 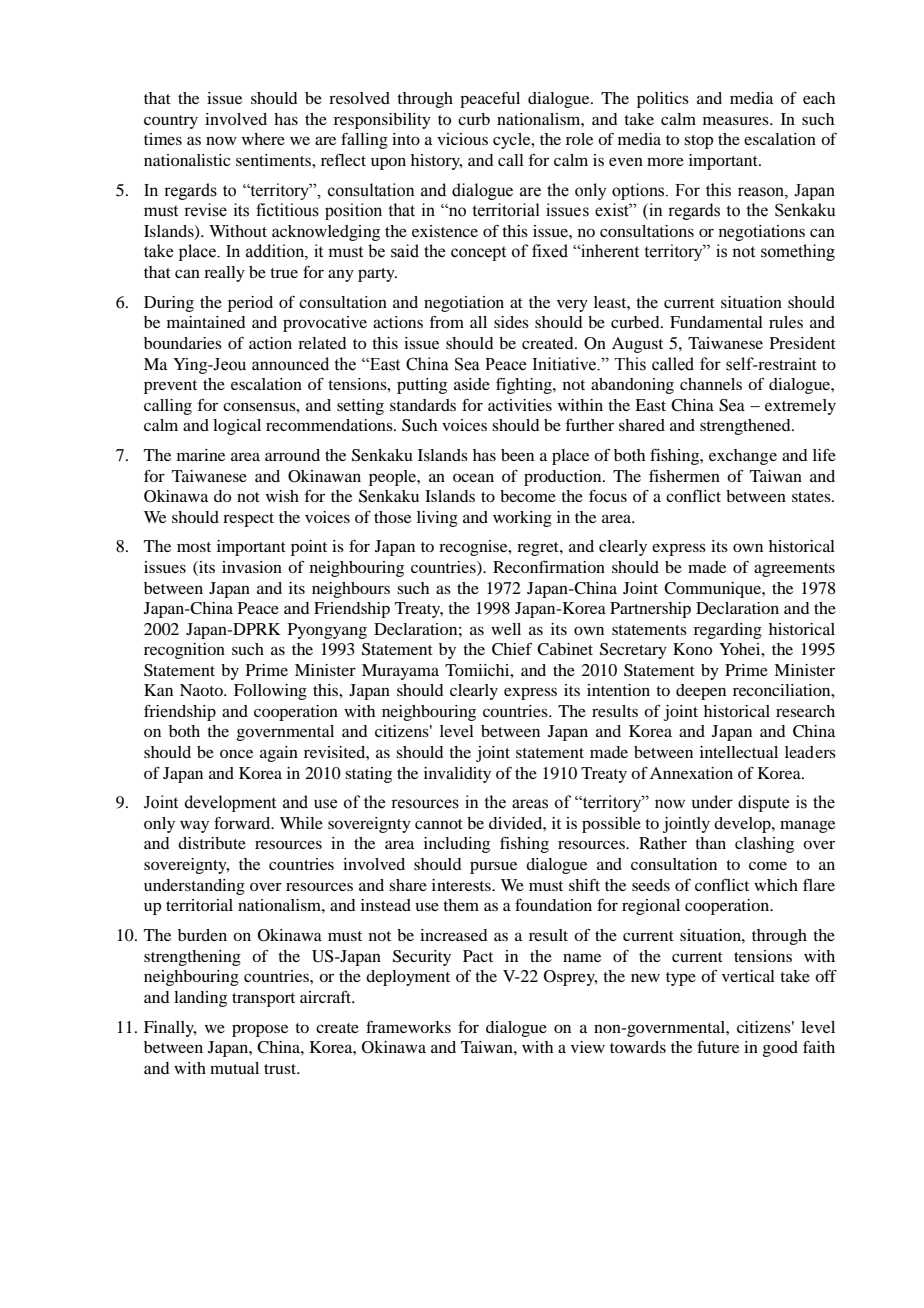 What do you see at coordinates (263, 139) in the screenshot?
I see `where` at bounding box center [263, 139].
